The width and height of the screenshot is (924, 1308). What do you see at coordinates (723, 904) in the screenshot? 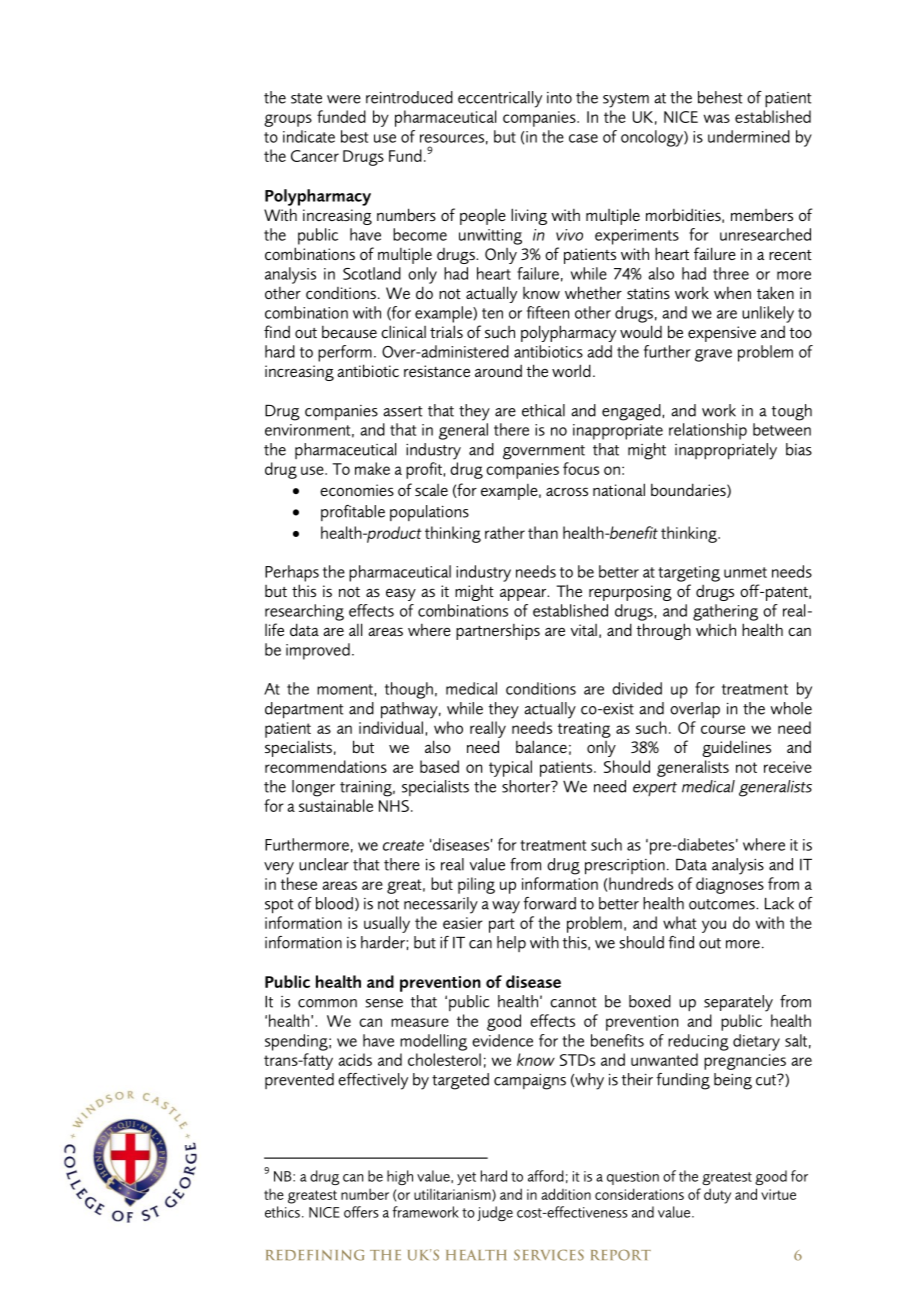
I see `outcomes` at bounding box center [723, 904].
